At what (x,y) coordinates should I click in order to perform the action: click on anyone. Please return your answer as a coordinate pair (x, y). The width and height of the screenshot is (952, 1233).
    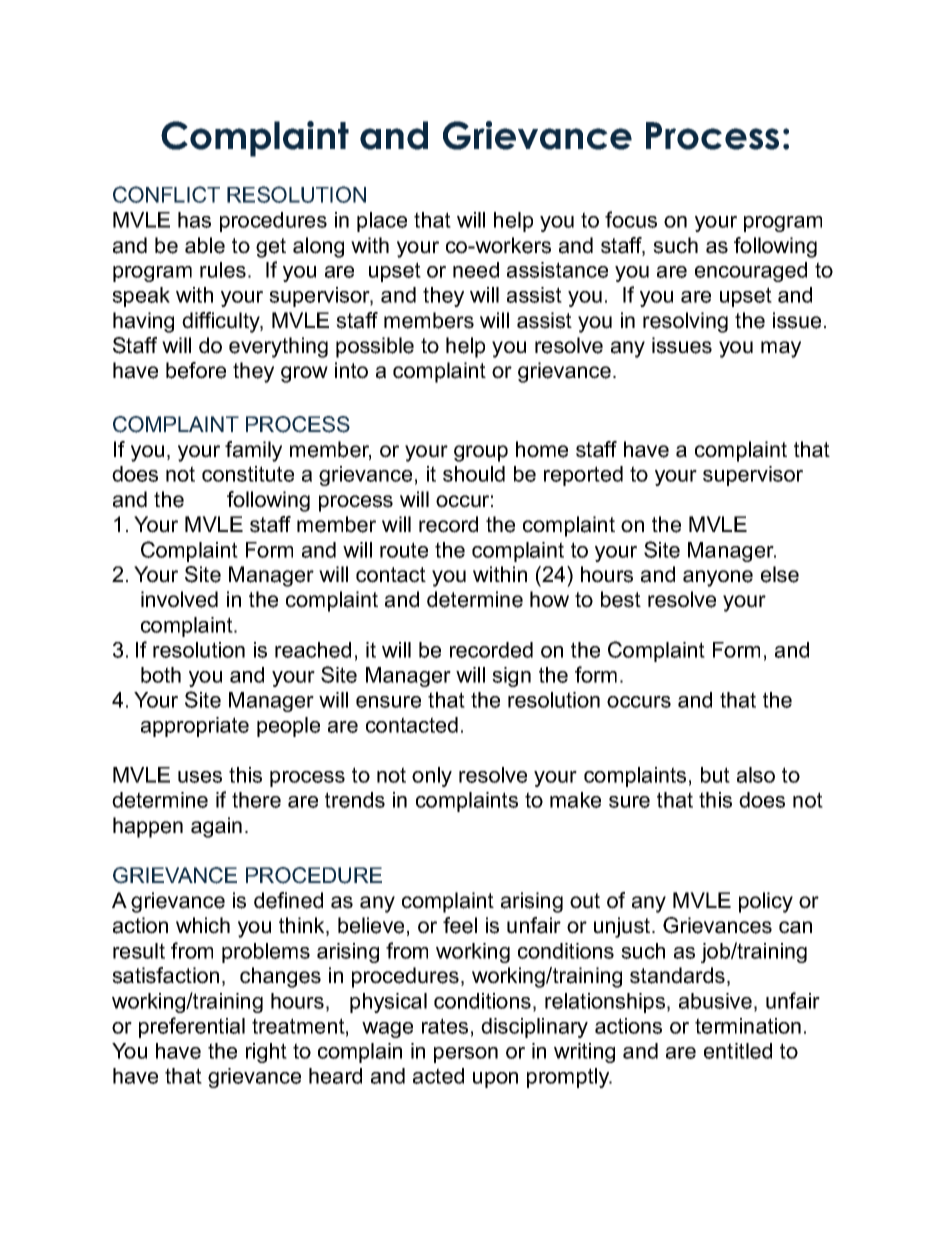
    Looking at the image, I should click on (718, 578).
